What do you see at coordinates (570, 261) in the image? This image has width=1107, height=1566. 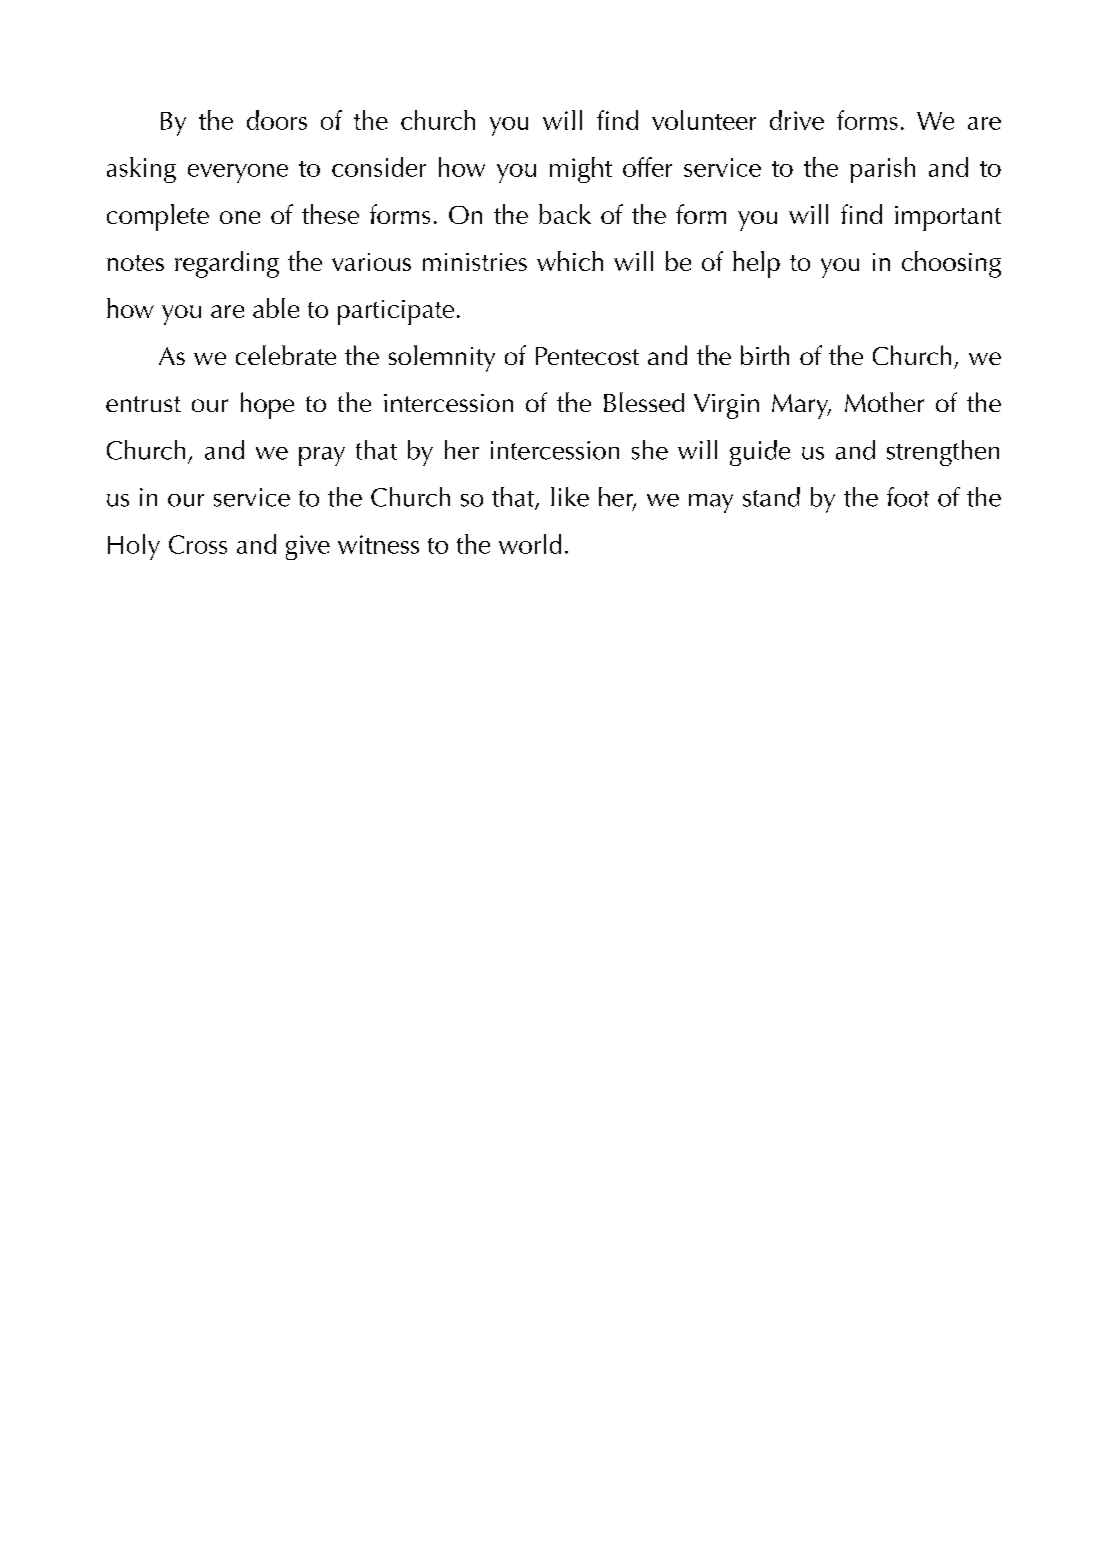 I see `which` at bounding box center [570, 261].
